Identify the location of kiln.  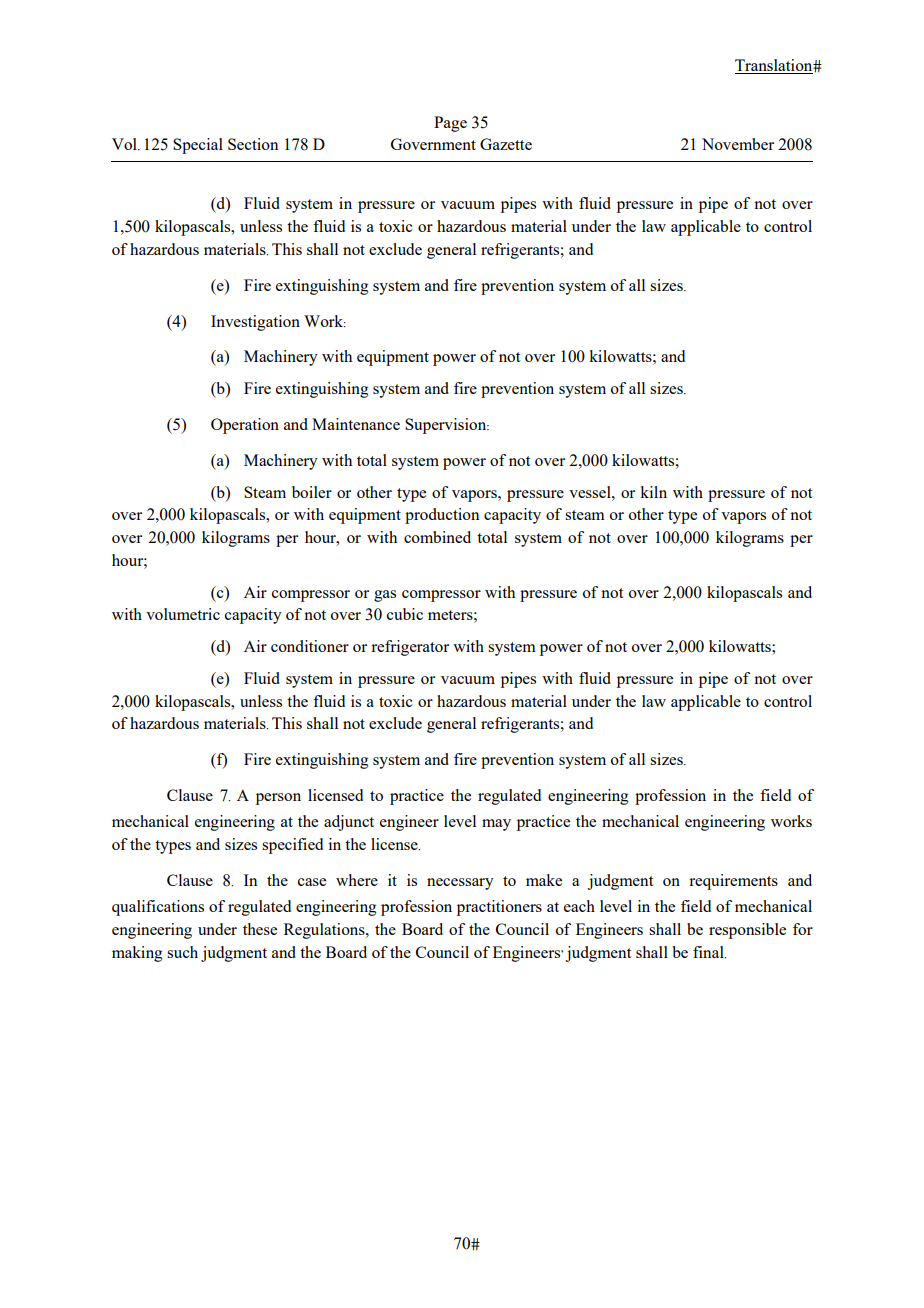
(653, 492).
